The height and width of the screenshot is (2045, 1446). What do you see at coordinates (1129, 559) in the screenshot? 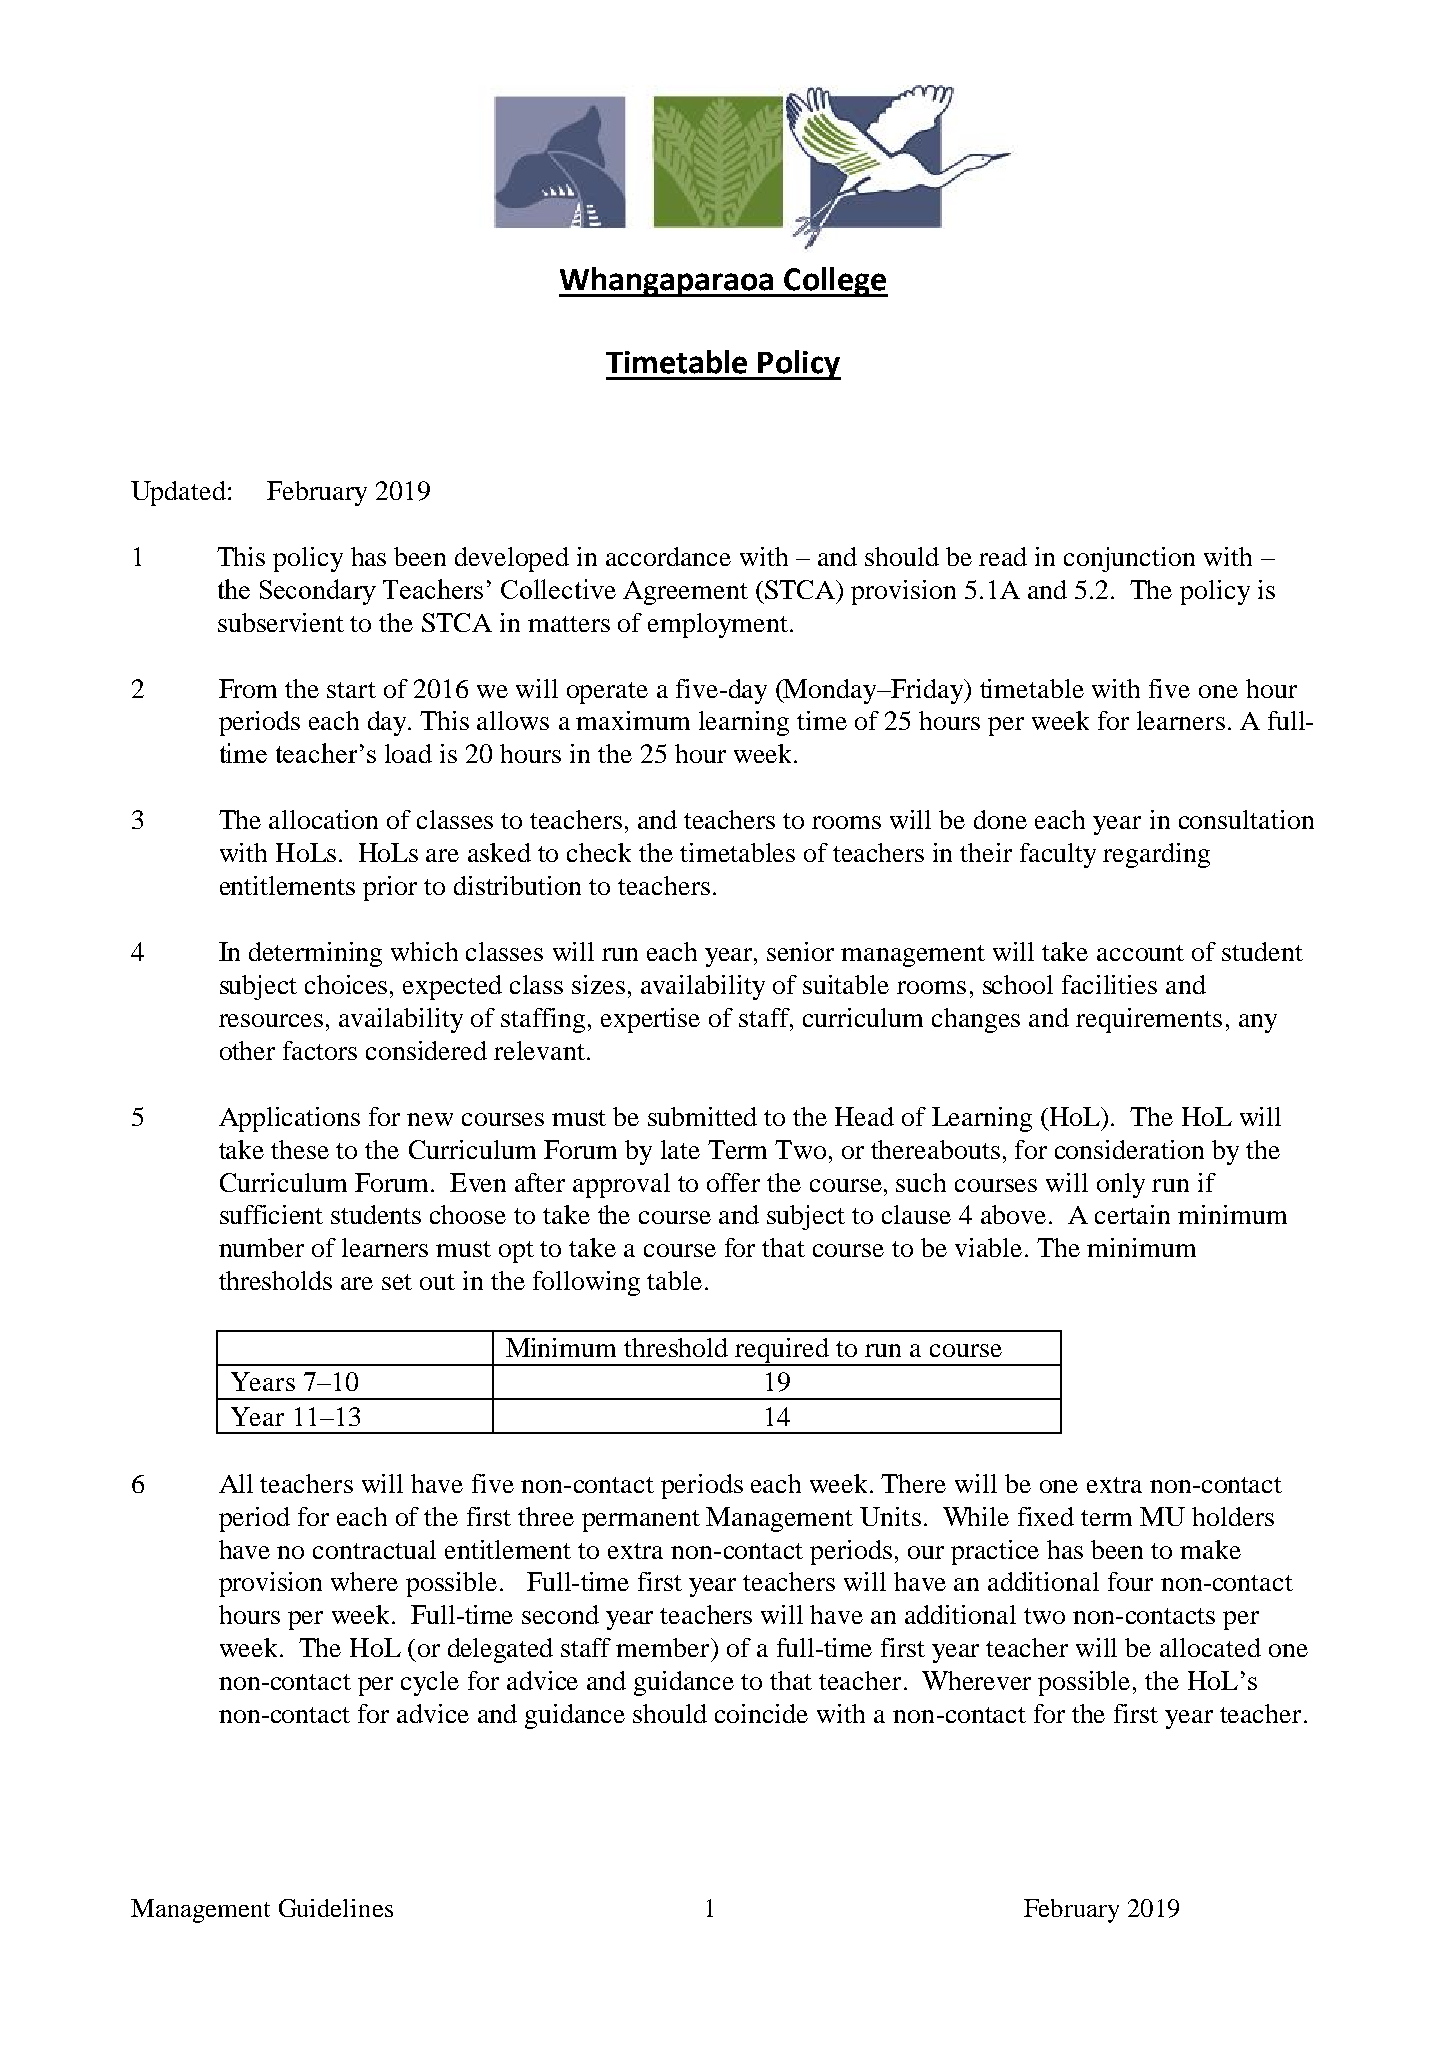
I see `conjunction` at bounding box center [1129, 559].
